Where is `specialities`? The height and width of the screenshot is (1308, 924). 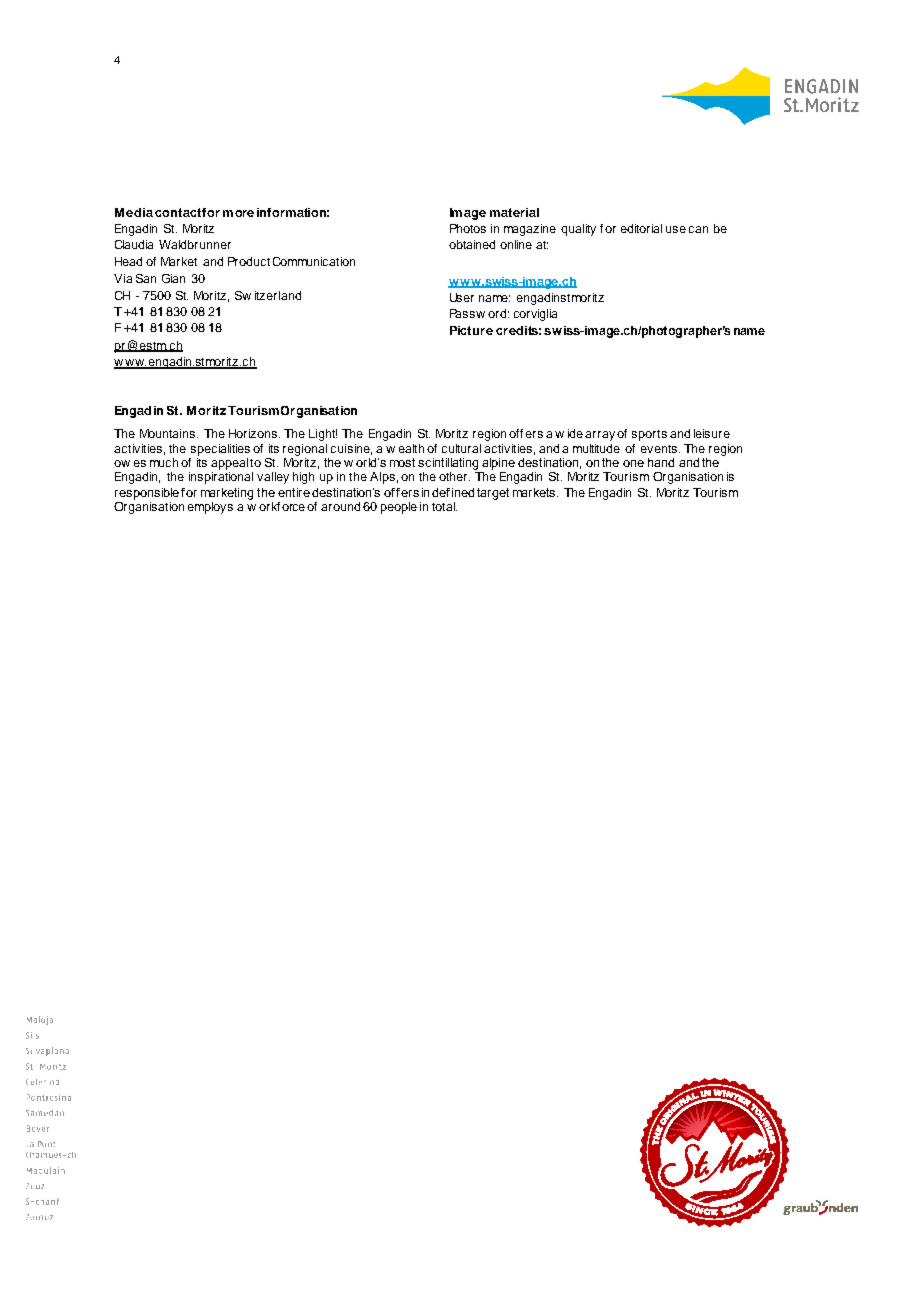 specialities is located at coordinates (219, 451).
